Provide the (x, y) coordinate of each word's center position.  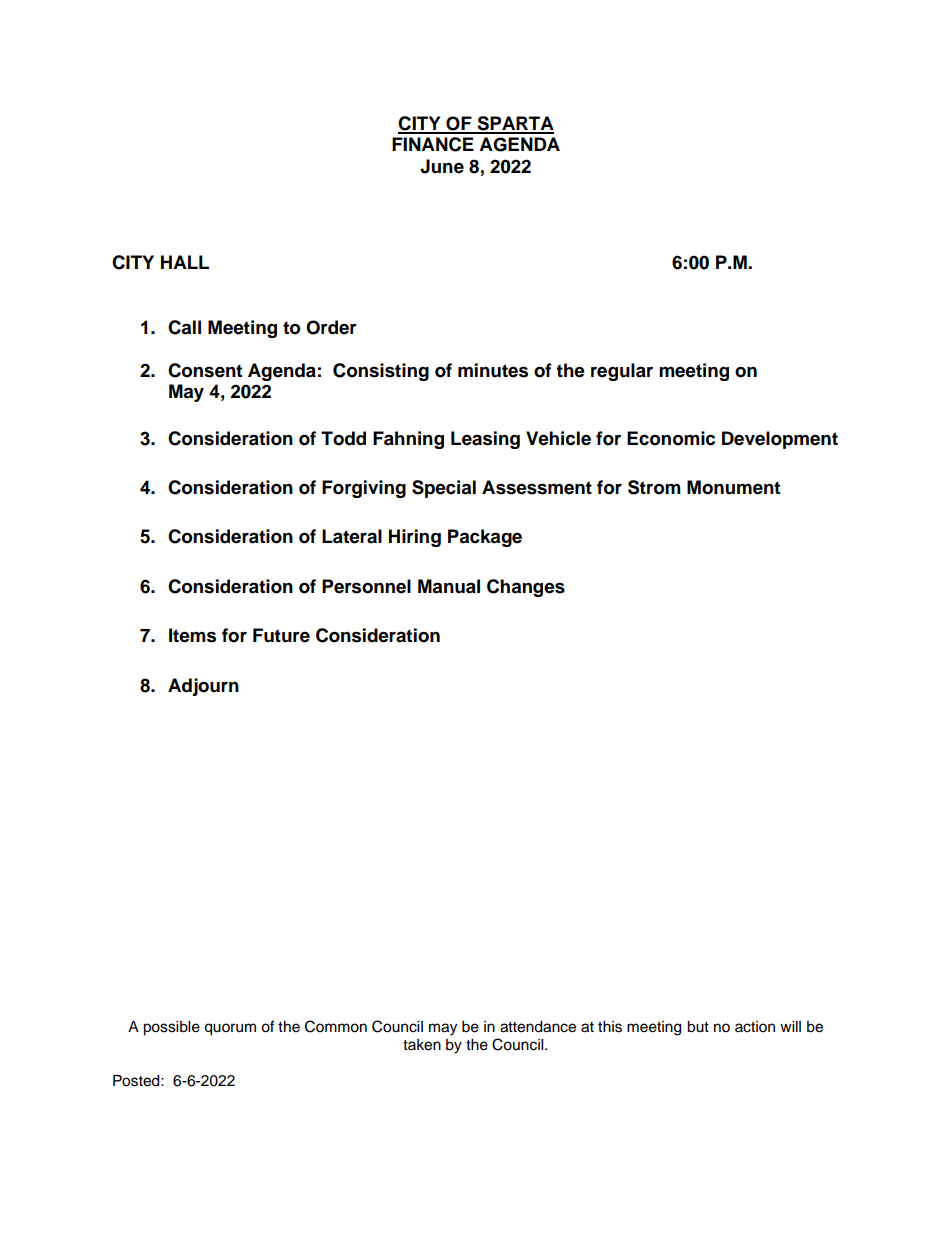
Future (281, 635)
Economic (671, 438)
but (698, 1027)
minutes (493, 370)
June (442, 166)
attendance (538, 1027)
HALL (185, 262)
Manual (449, 586)
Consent (205, 370)
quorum (230, 1029)
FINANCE (433, 144)
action (755, 1027)
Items (192, 635)
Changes (526, 588)
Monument (733, 487)
